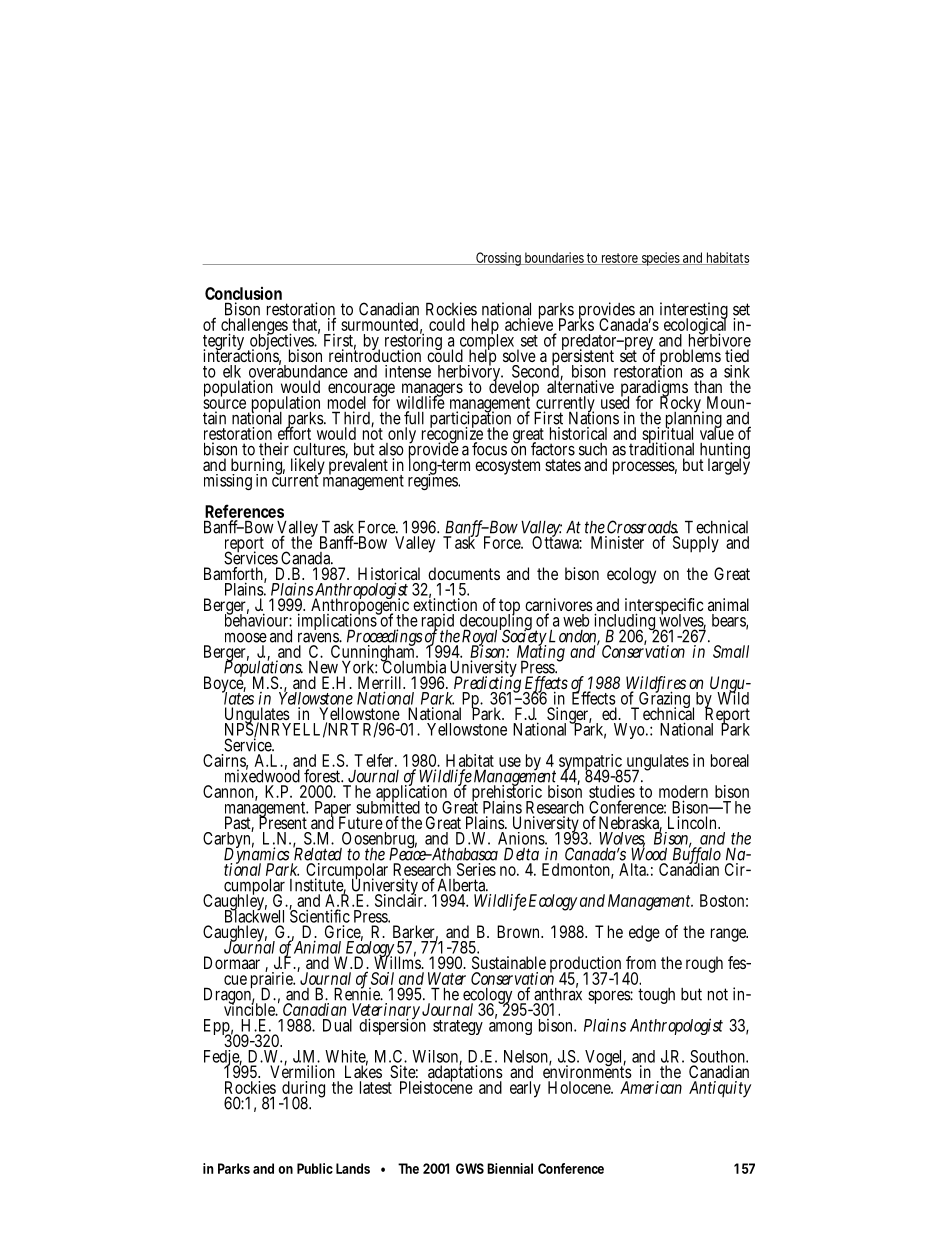  What do you see at coordinates (358, 993) in the page?
I see `Rennie` at bounding box center [358, 993].
